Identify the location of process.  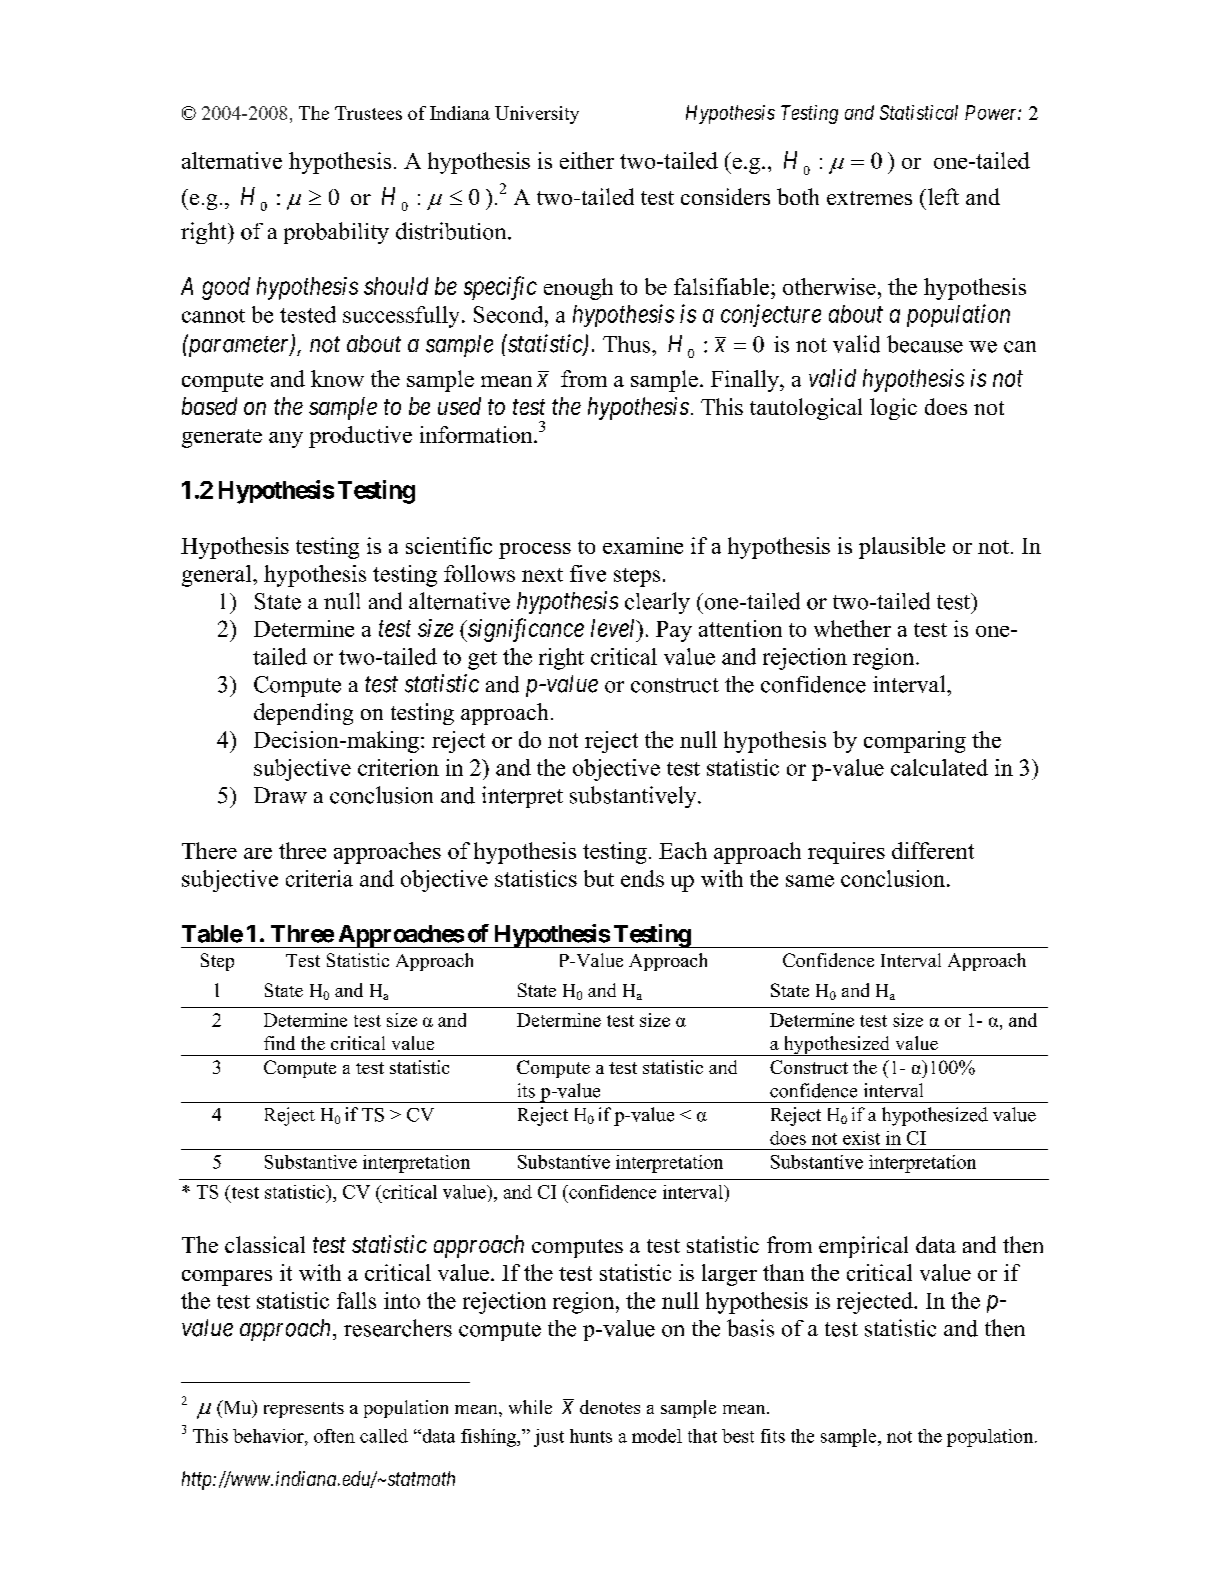
(535, 551).
